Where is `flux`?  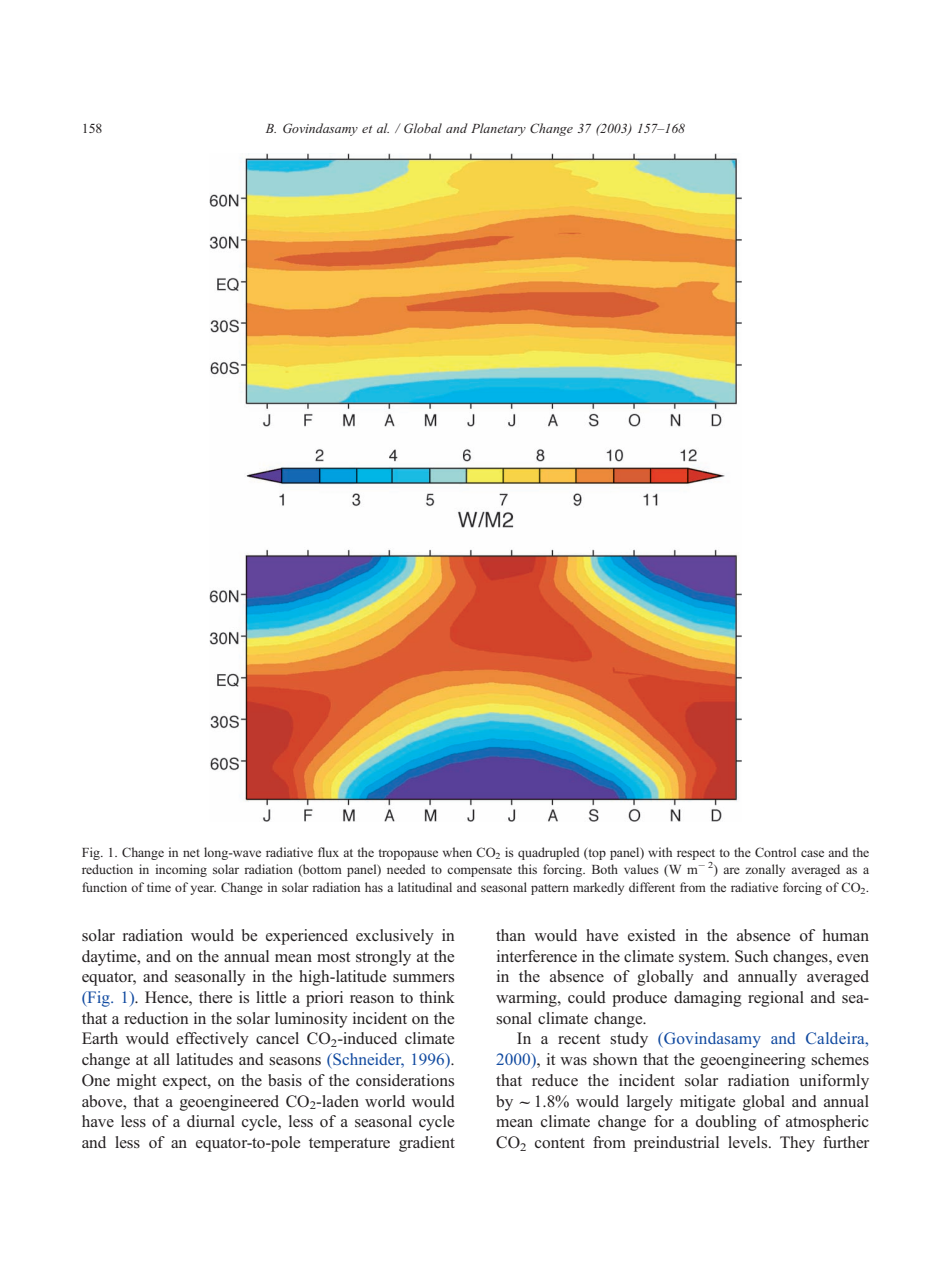 flux is located at coordinates (328, 852).
